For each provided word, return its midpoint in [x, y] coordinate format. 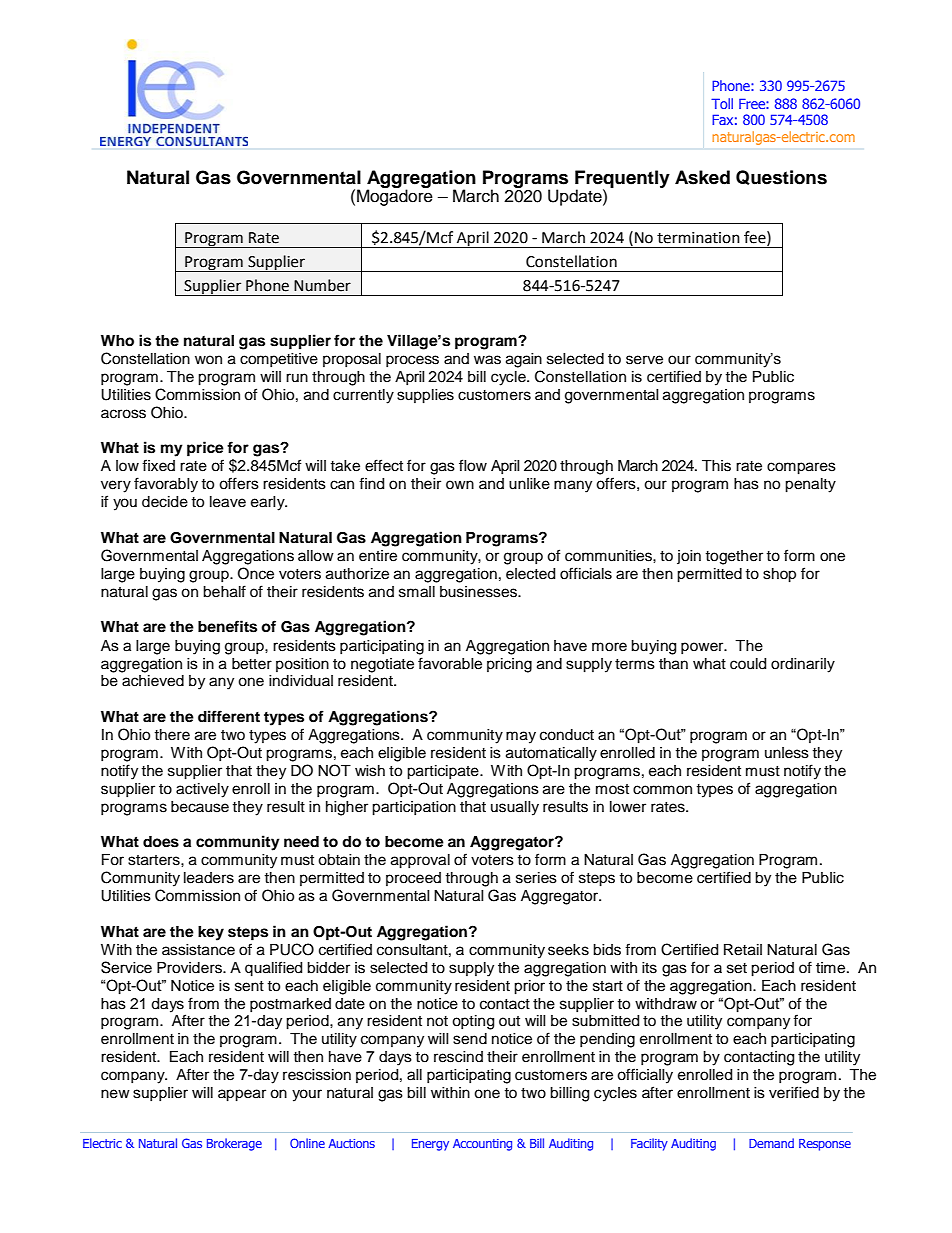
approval [420, 861]
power [703, 648]
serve [644, 360]
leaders [209, 878]
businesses [479, 592]
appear [242, 1095]
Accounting [482, 1145]
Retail [743, 950]
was [487, 360]
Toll [722, 103]
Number [322, 285]
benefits [227, 626]
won [208, 359]
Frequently [622, 180]
